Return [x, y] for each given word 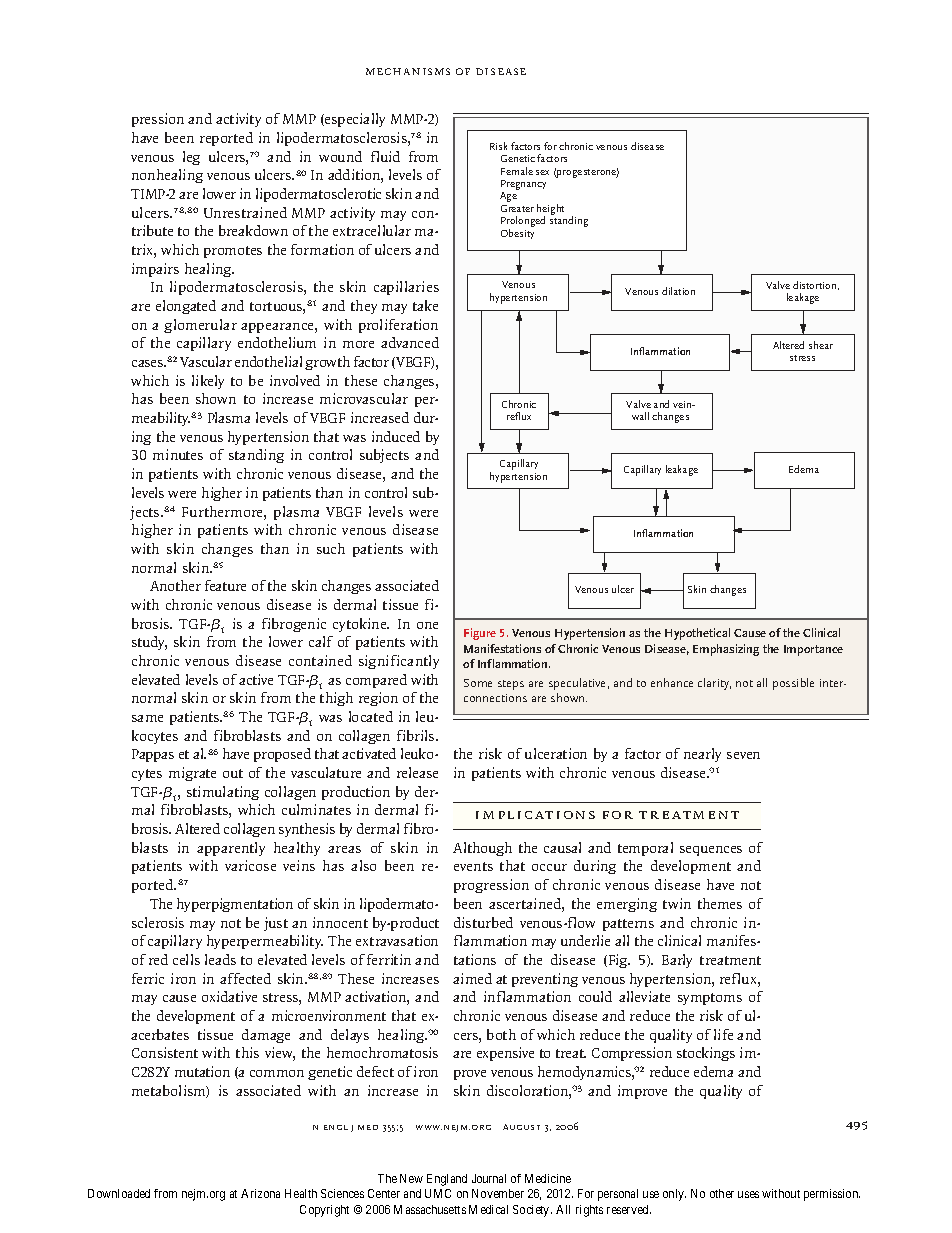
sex [542, 172]
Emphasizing [726, 650]
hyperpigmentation [235, 905]
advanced [410, 342]
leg [191, 158]
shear [821, 345]
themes [720, 903]
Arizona [260, 1193]
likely [208, 382]
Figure [480, 634]
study [149, 643]
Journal [489, 1178]
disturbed [483, 922]
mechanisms [408, 71]
